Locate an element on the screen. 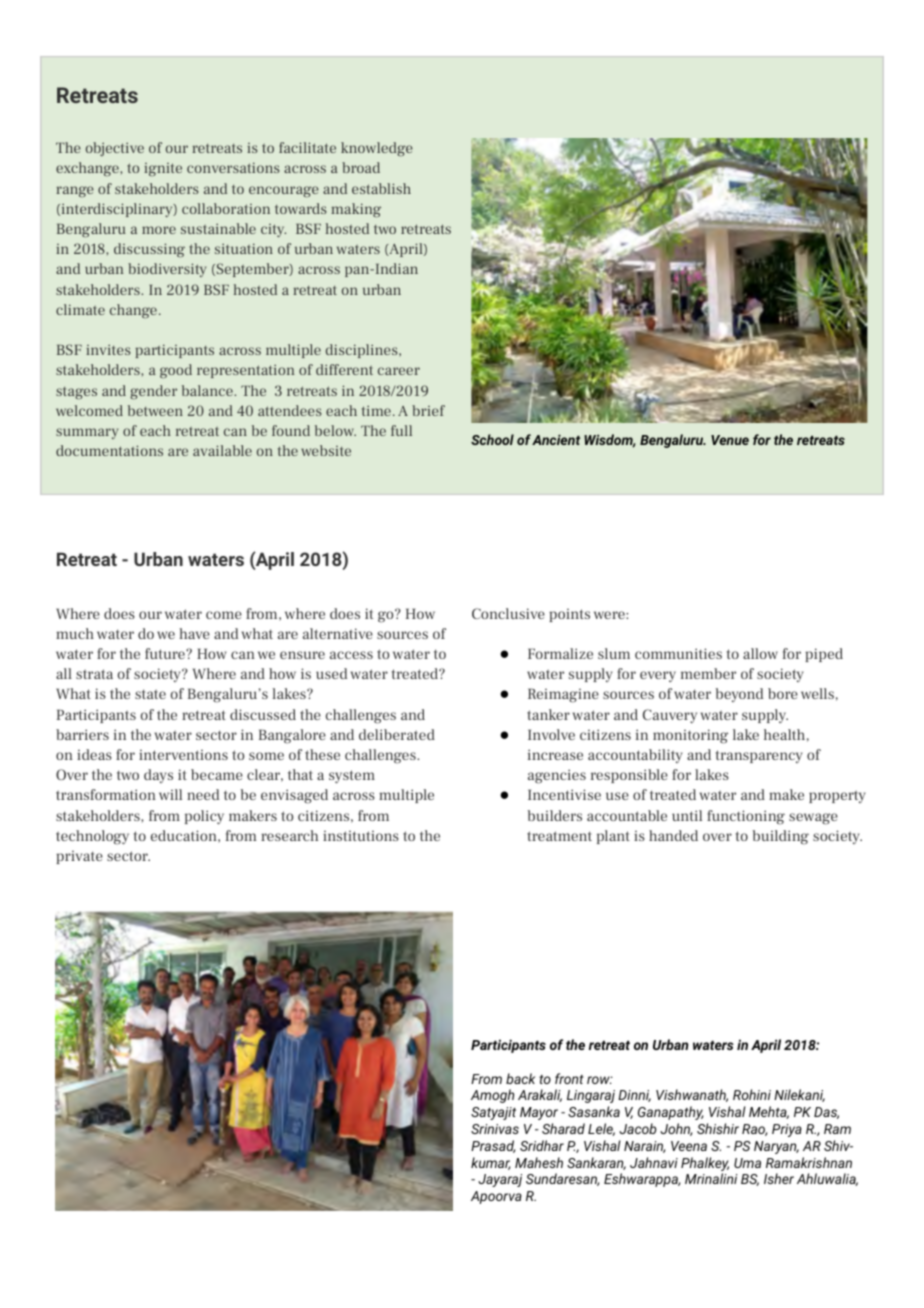 This screenshot has height=1308, width=924. Prasad is located at coordinates (493, 1146).
